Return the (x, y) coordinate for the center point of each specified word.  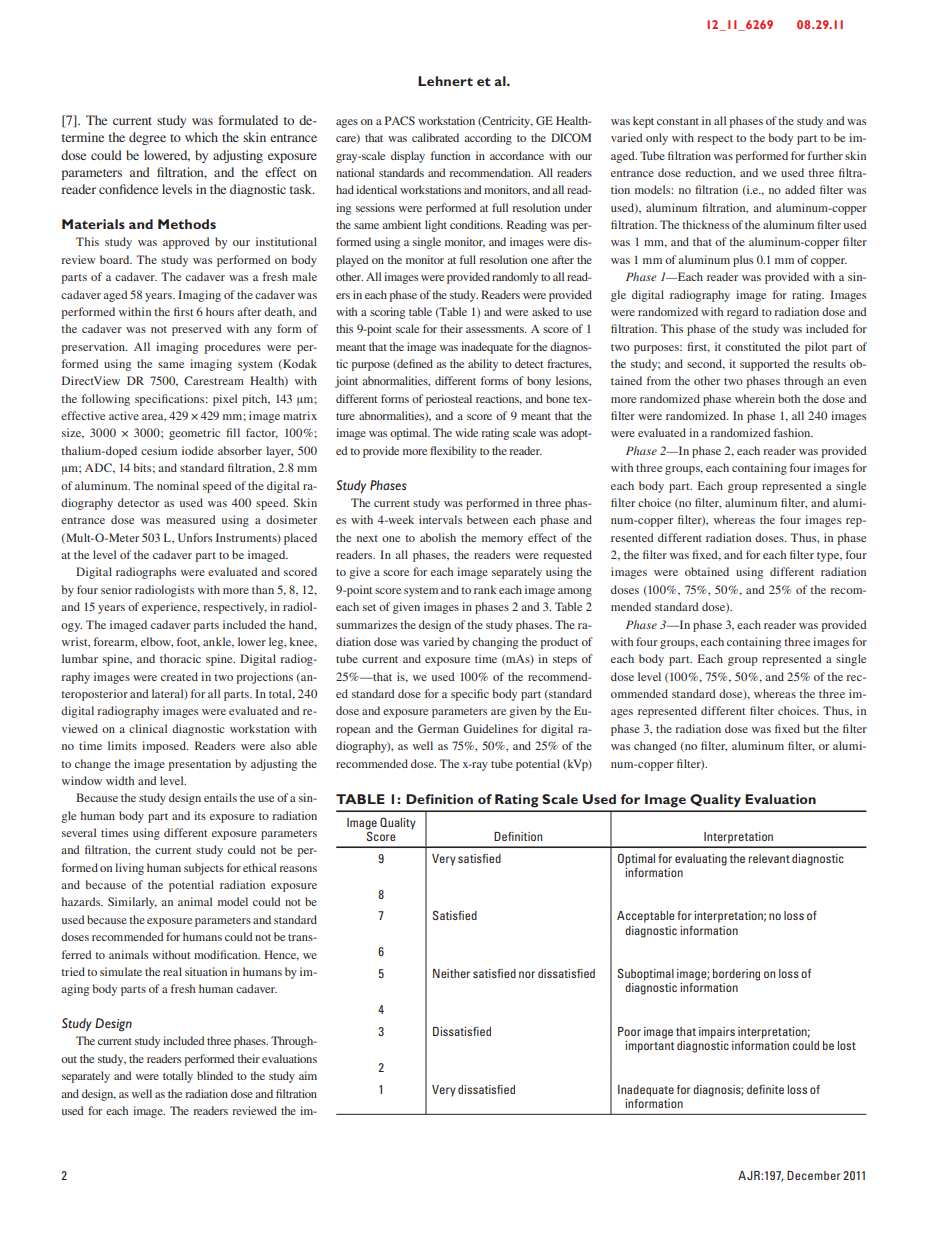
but (811, 728)
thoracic (180, 658)
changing (495, 643)
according (488, 139)
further (825, 155)
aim (308, 1075)
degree (147, 138)
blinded (215, 1075)
